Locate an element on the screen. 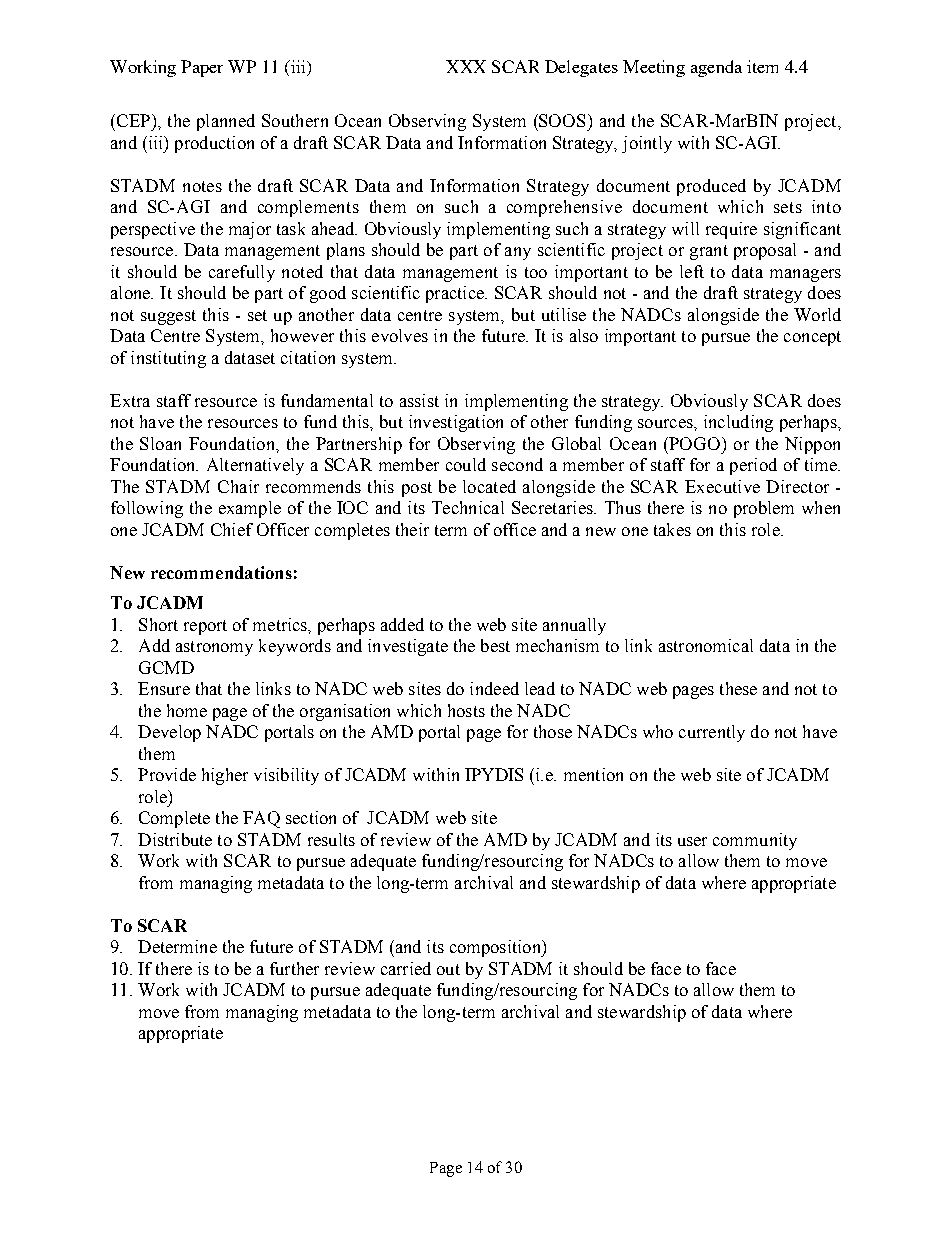 The image size is (952, 1233). Chief is located at coordinates (232, 529).
